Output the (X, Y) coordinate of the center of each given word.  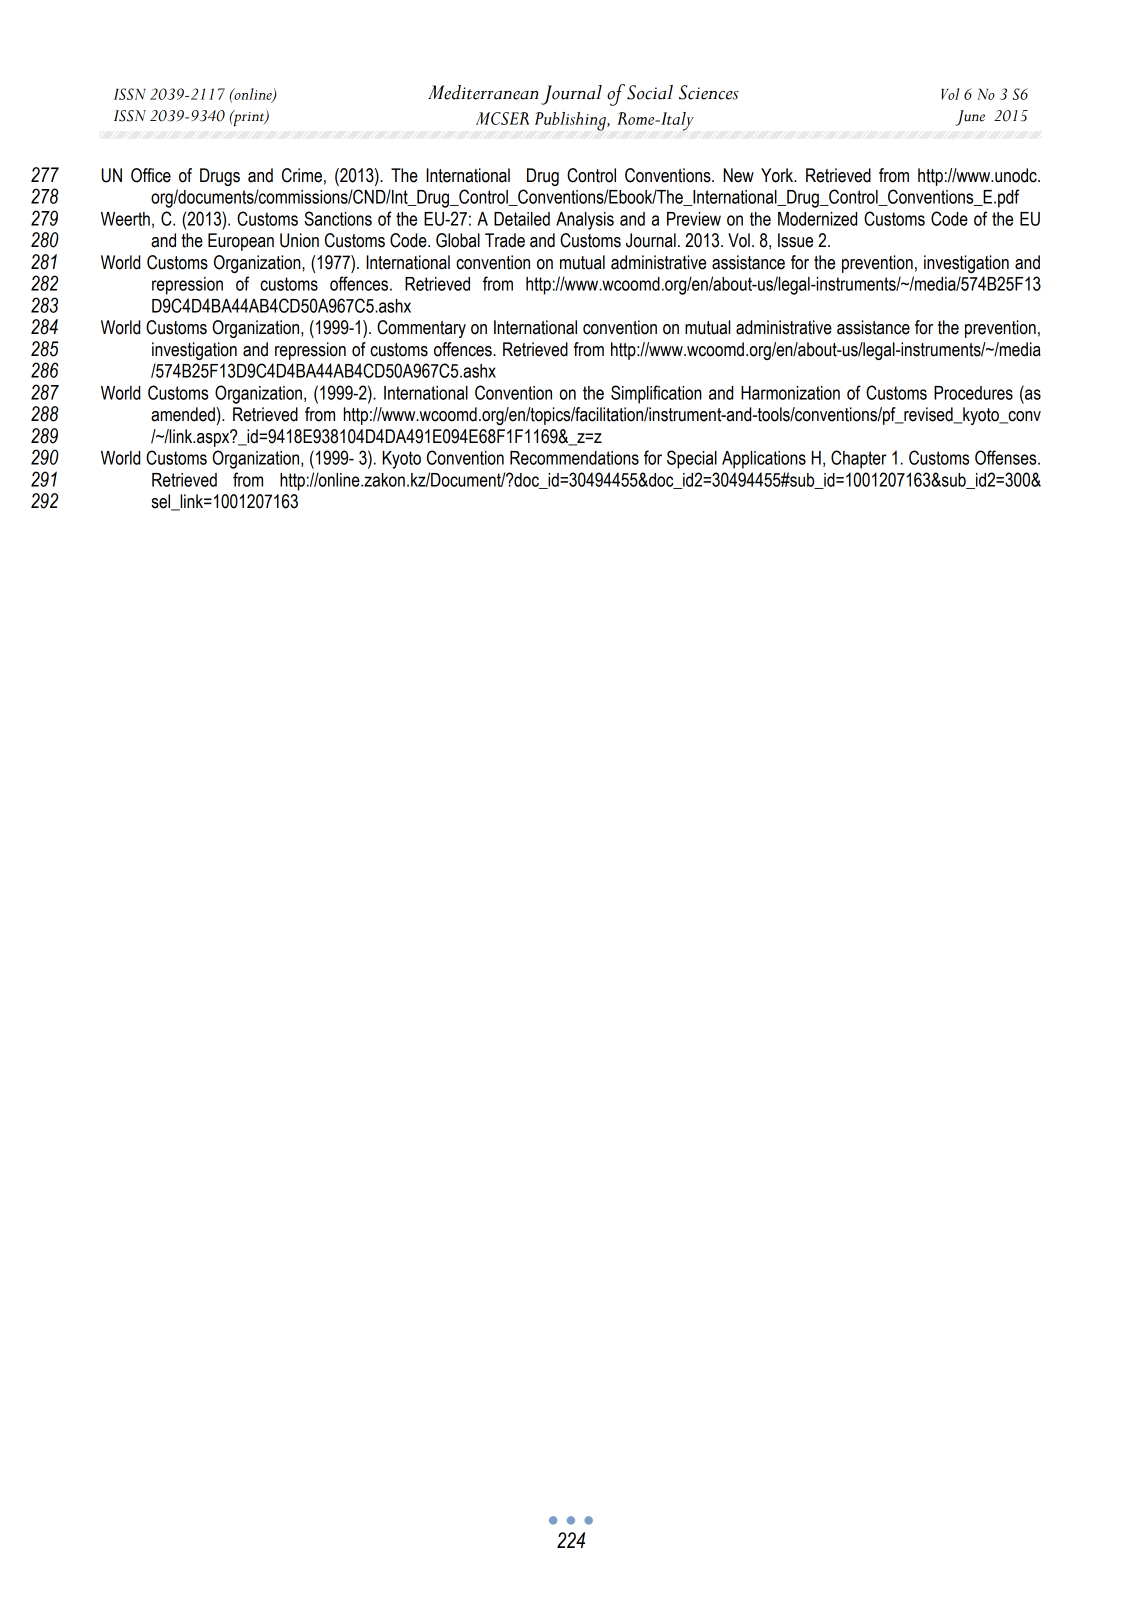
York (778, 175)
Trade (505, 240)
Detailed (522, 219)
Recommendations (574, 458)
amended (184, 414)
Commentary (421, 329)
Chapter (859, 459)
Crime (302, 175)
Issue (795, 240)
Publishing (571, 121)
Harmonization (790, 393)
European (241, 242)
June (970, 118)
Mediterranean (483, 92)
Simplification (656, 394)
